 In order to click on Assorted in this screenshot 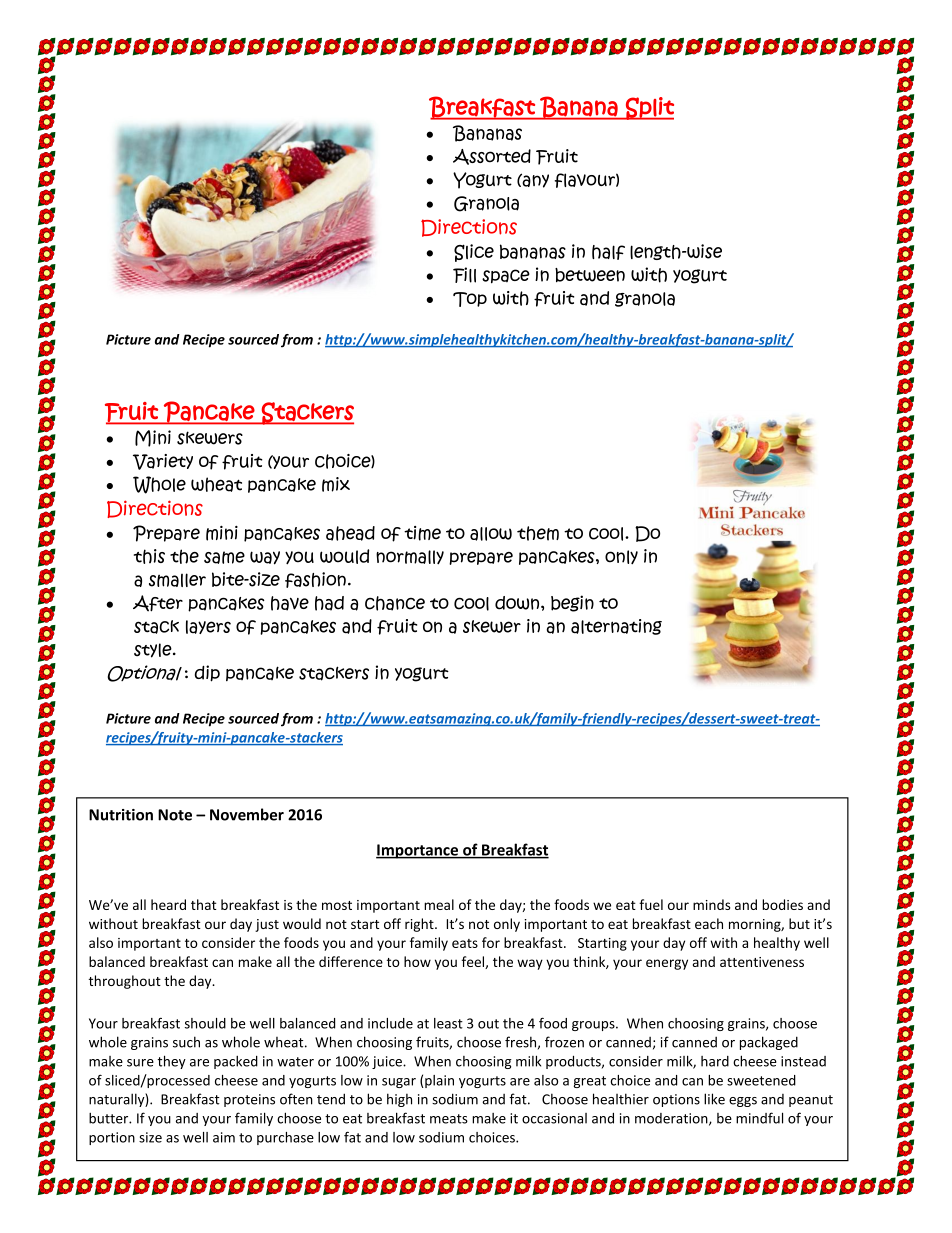, I will do `click(492, 157)`.
